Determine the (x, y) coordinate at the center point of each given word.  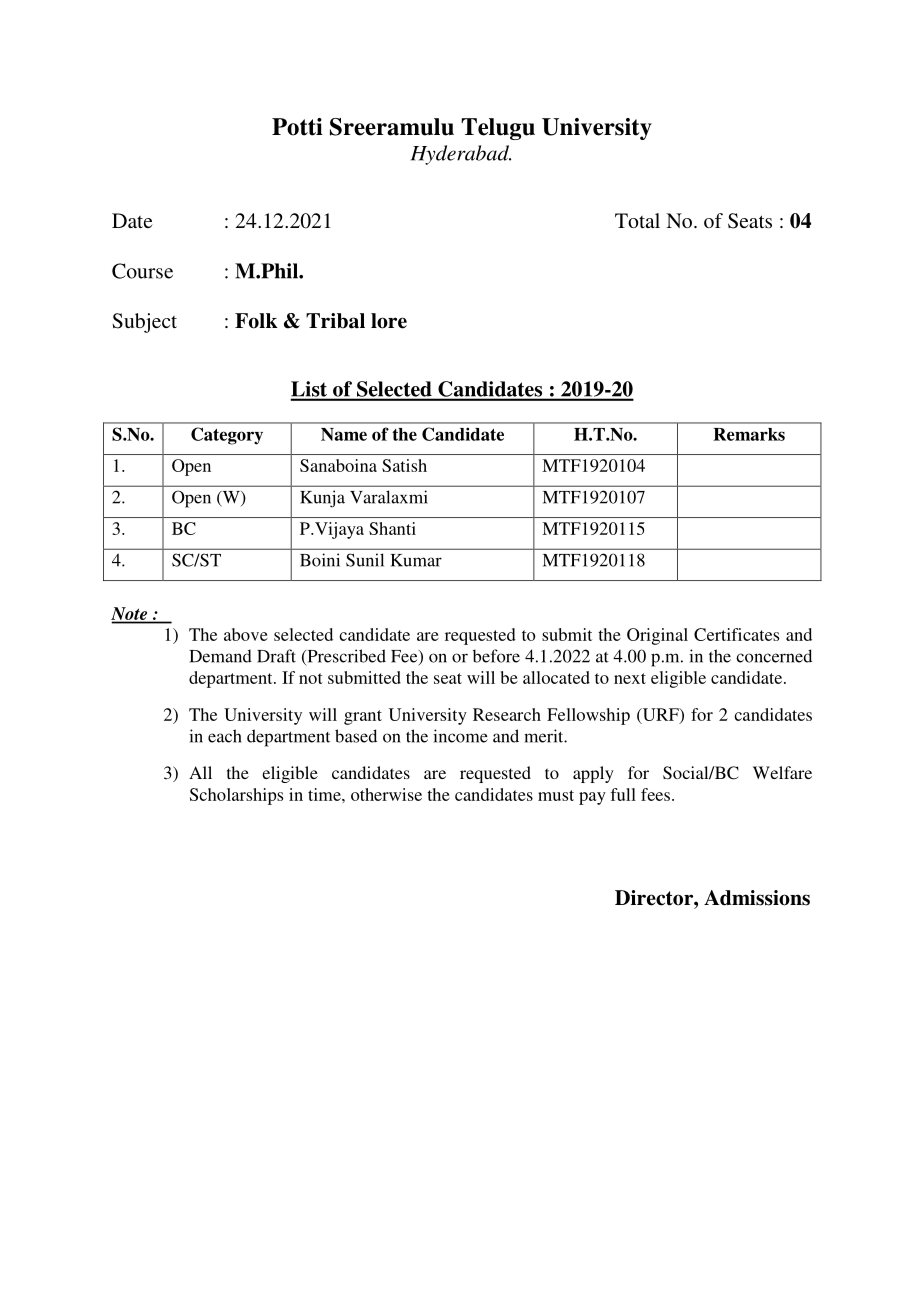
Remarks (749, 434)
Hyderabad (461, 155)
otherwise (386, 794)
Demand (220, 656)
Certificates (736, 634)
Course (142, 271)
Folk (256, 321)
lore (389, 321)
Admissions (757, 898)
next (630, 678)
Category (227, 436)
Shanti (392, 528)
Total (637, 220)
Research (507, 714)
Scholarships (236, 796)
